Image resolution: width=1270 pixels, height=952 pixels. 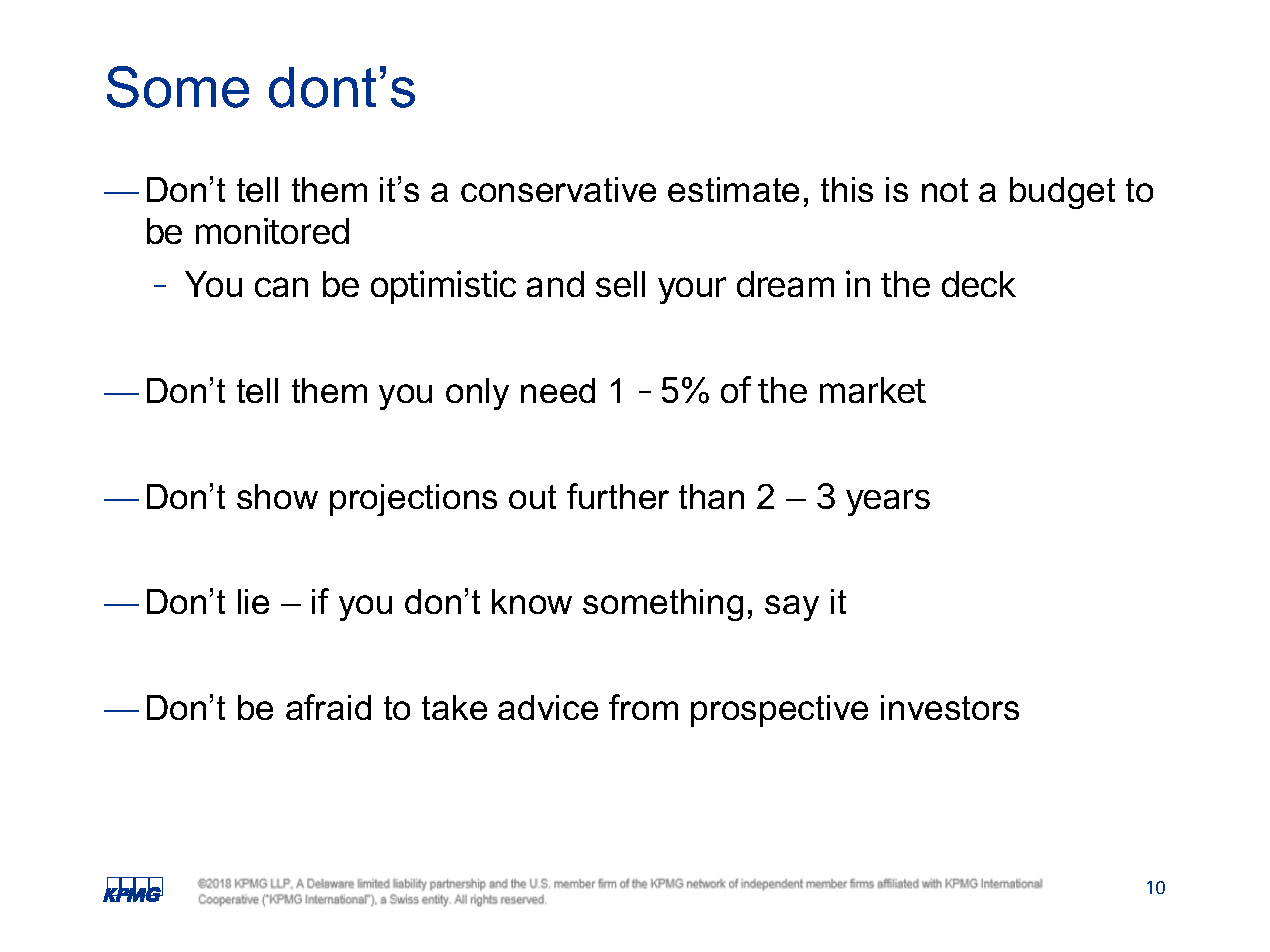 I want to click on not, so click(x=945, y=190).
